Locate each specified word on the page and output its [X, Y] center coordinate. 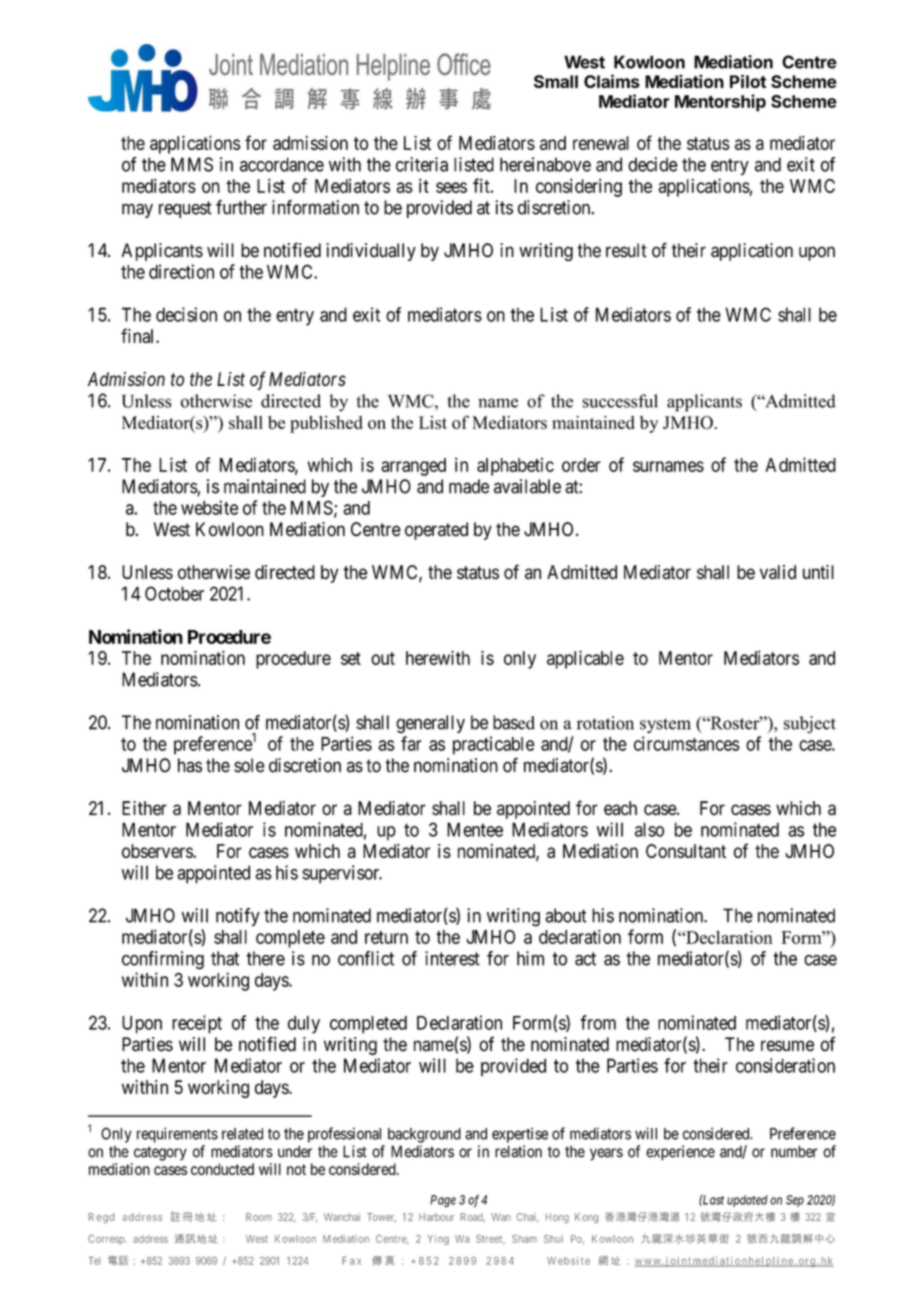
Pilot [748, 81]
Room [258, 1217]
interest [452, 958]
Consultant [686, 851]
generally [430, 724]
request [185, 209]
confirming [163, 960]
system [665, 725]
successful [620, 401]
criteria [422, 164]
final [139, 335]
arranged [413, 467]
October [174, 593]
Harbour [436, 1217]
